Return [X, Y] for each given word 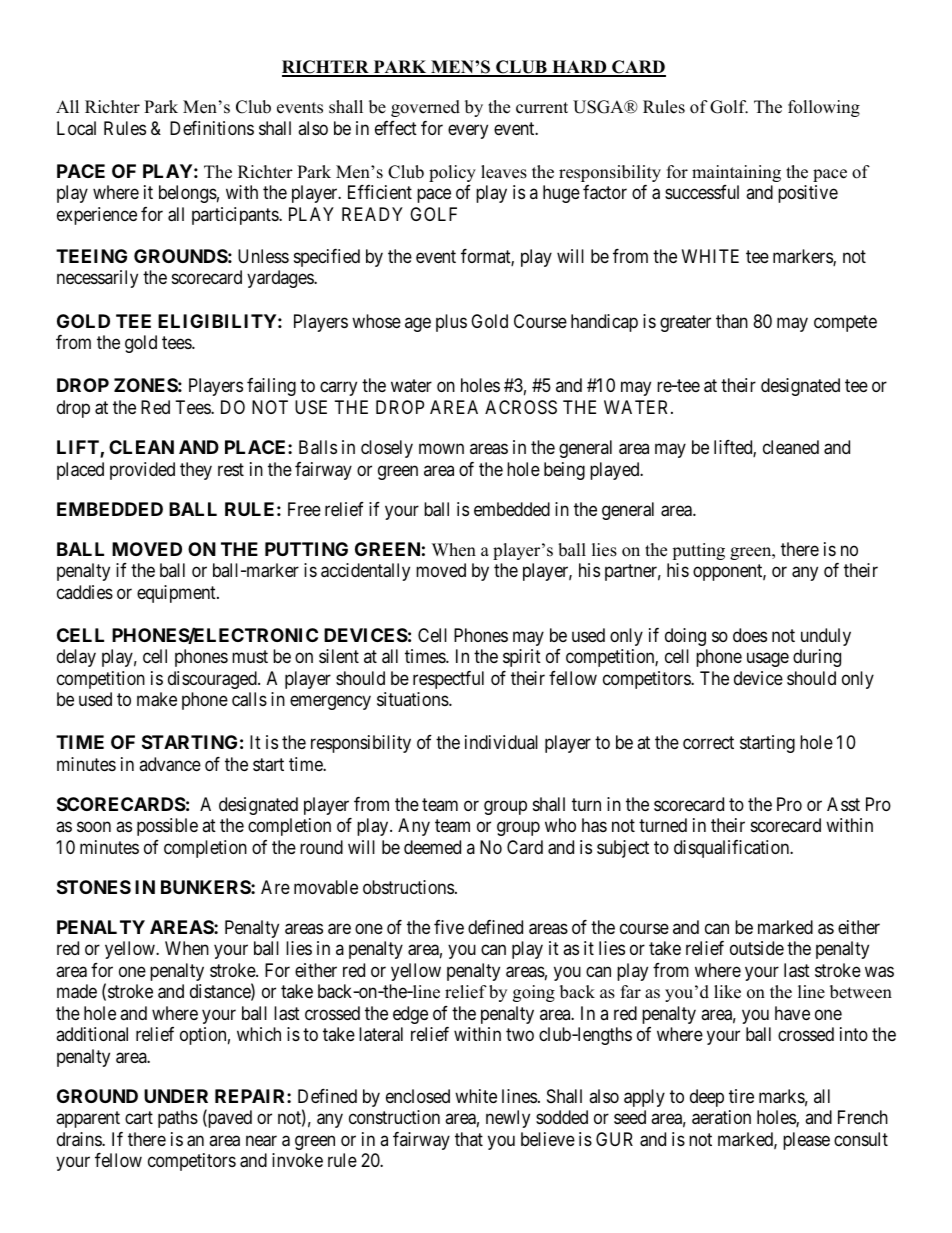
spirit [522, 658]
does [750, 635]
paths [178, 1119]
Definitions [212, 128]
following [824, 108]
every [468, 131]
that [469, 1139]
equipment [177, 594]
